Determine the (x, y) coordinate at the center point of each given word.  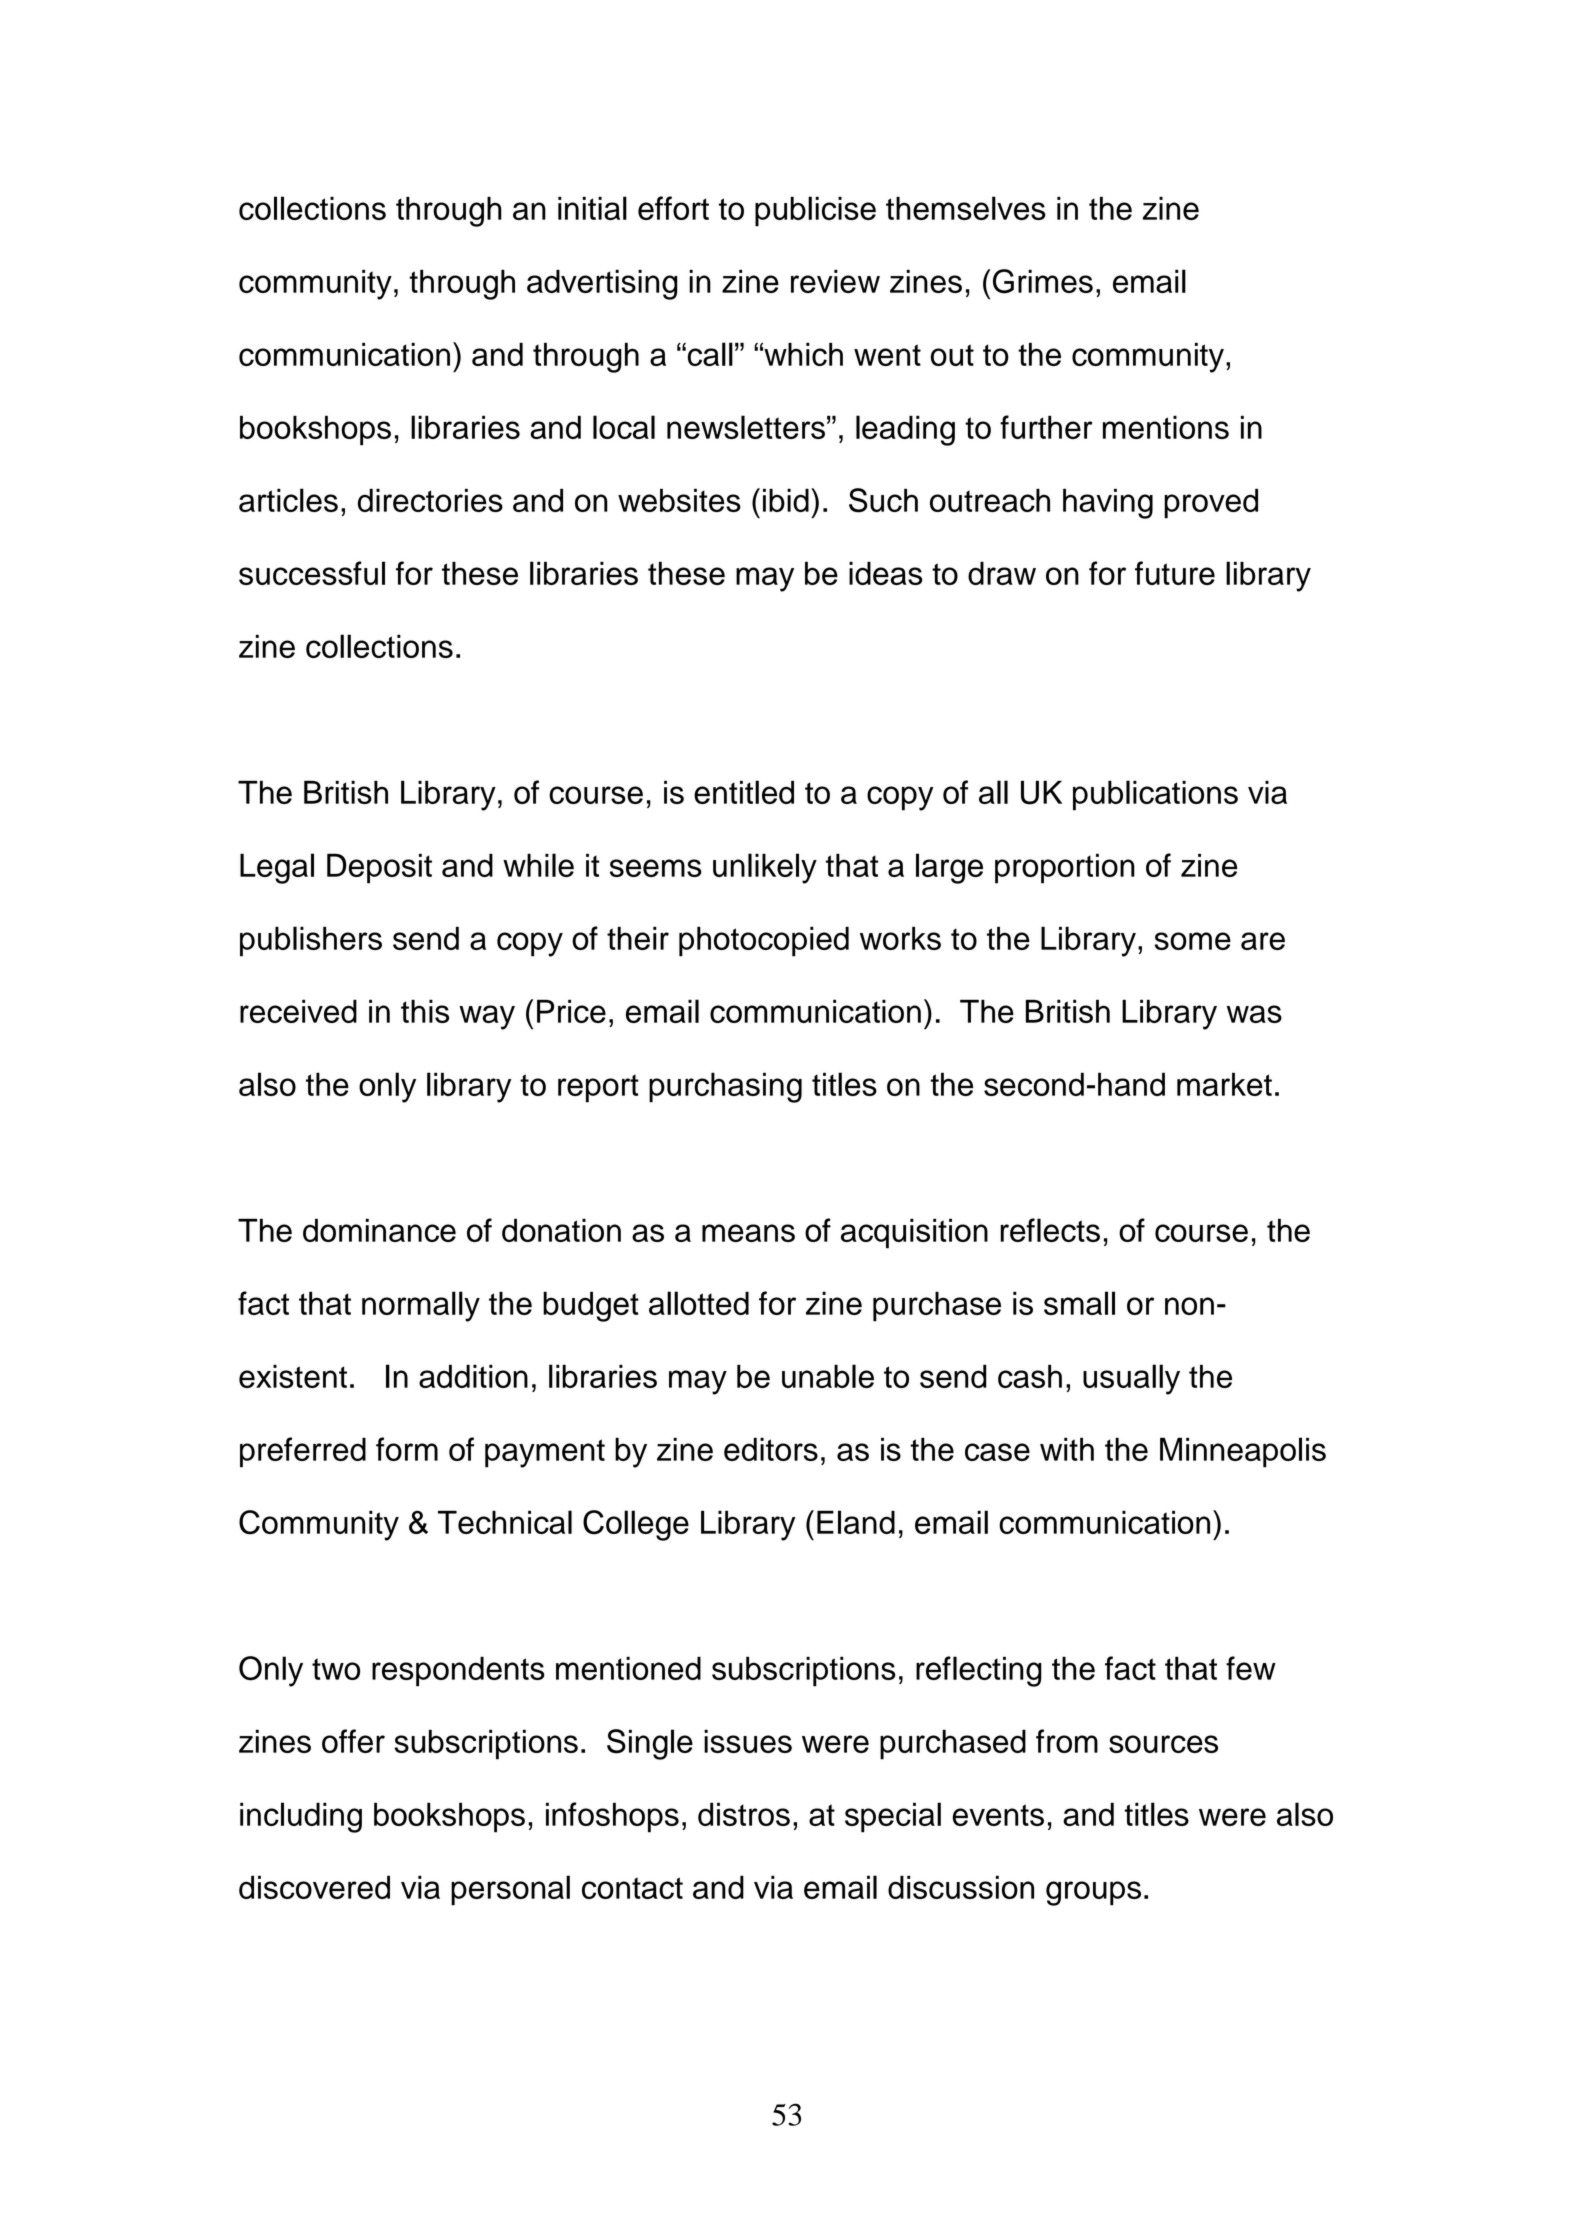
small (1079, 1303)
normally (421, 1306)
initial (592, 208)
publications (1155, 795)
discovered (314, 1887)
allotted (699, 1303)
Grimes (1043, 281)
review (835, 281)
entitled (744, 792)
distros (744, 1814)
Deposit (379, 868)
